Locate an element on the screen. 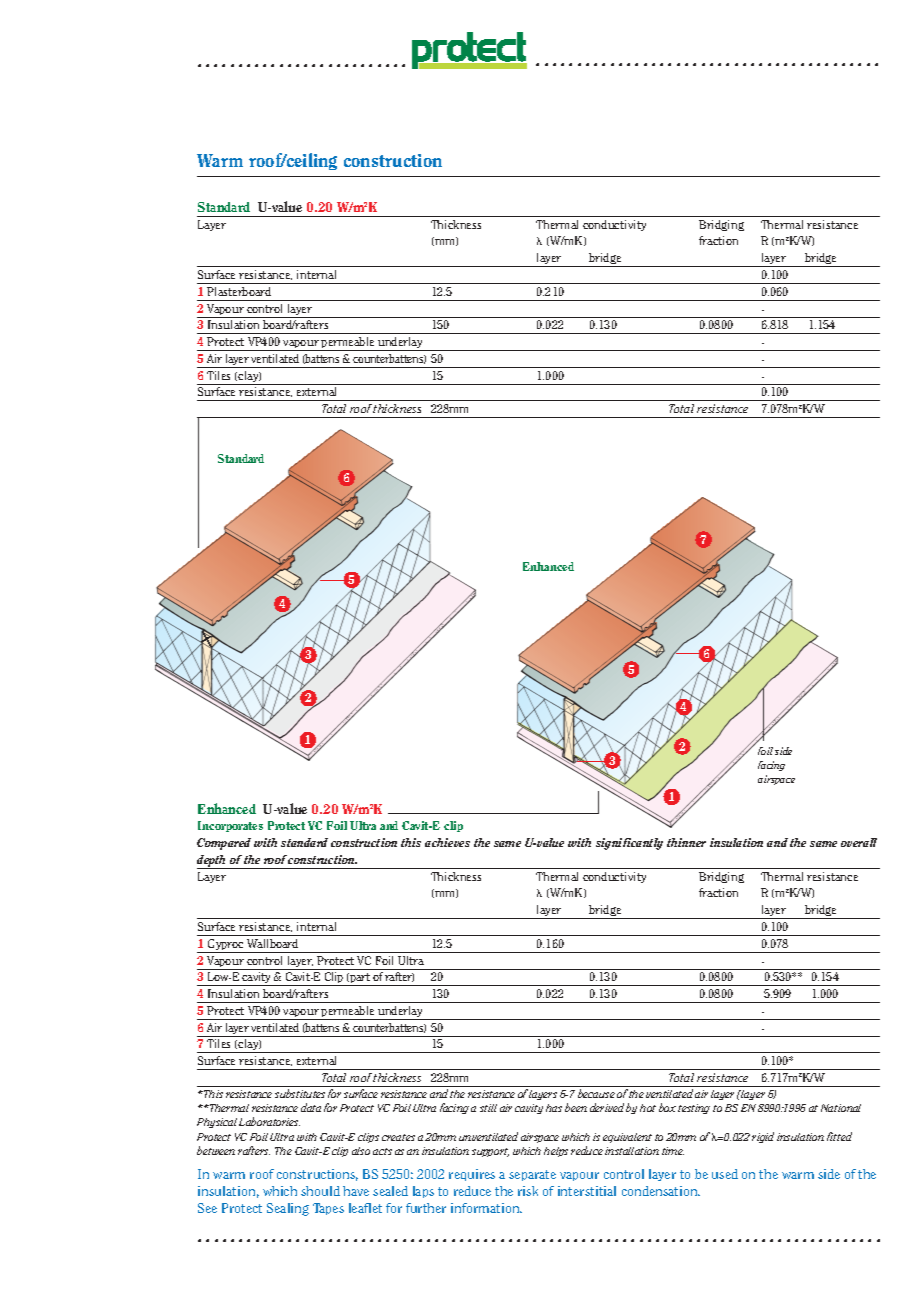  Compared is located at coordinates (224, 844).
